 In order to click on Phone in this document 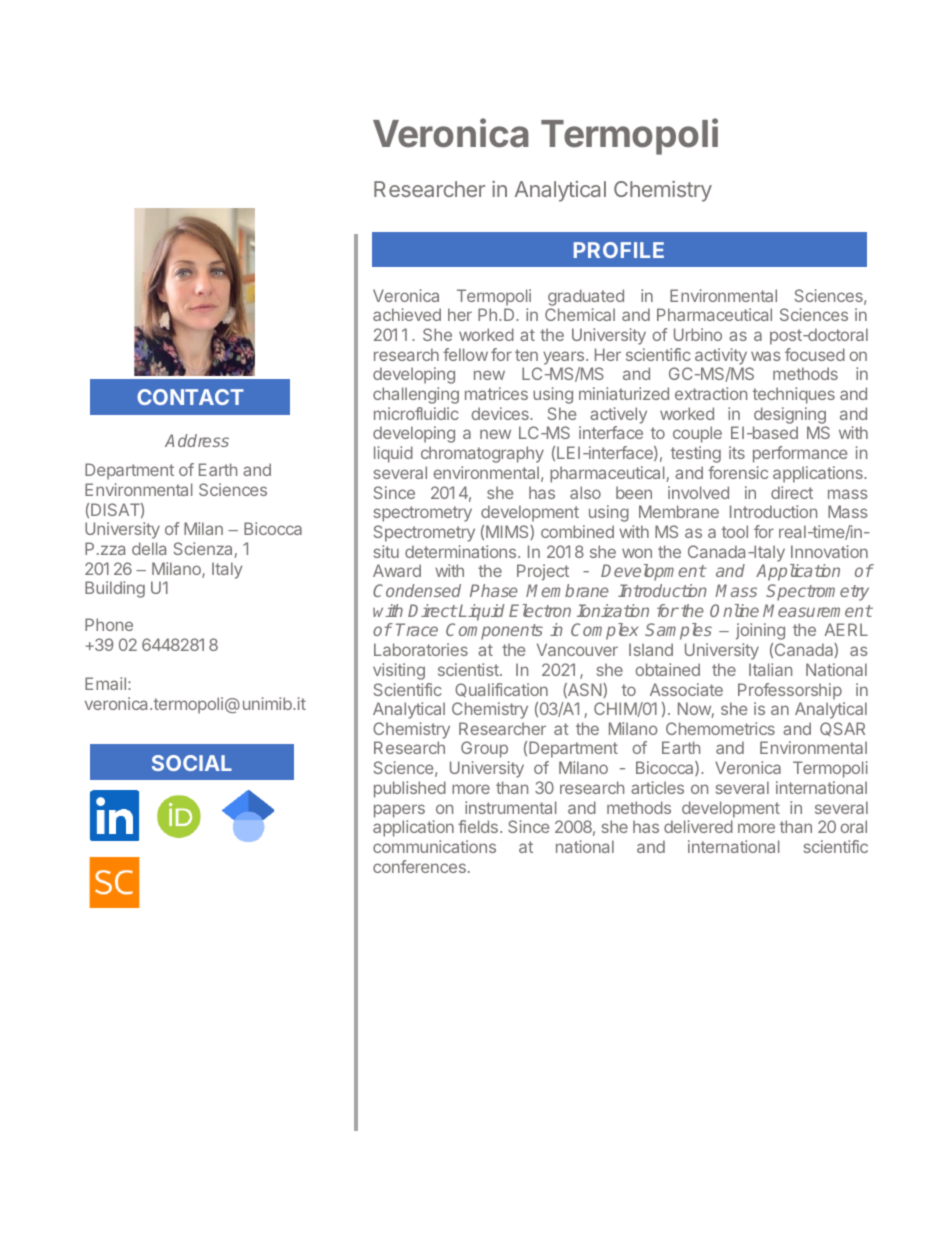, I will do `click(109, 624)`.
